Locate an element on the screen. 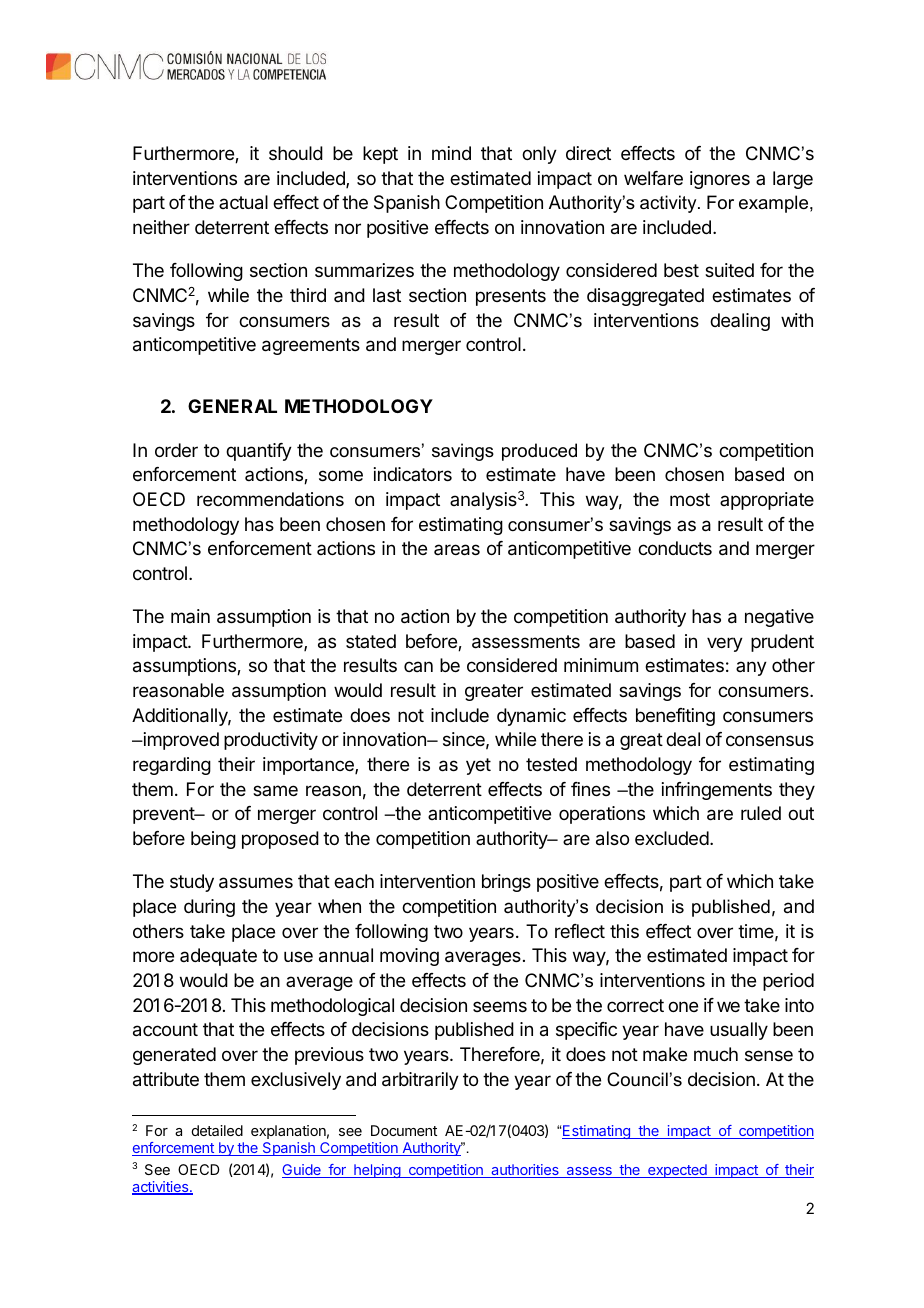  mind is located at coordinates (451, 153).
